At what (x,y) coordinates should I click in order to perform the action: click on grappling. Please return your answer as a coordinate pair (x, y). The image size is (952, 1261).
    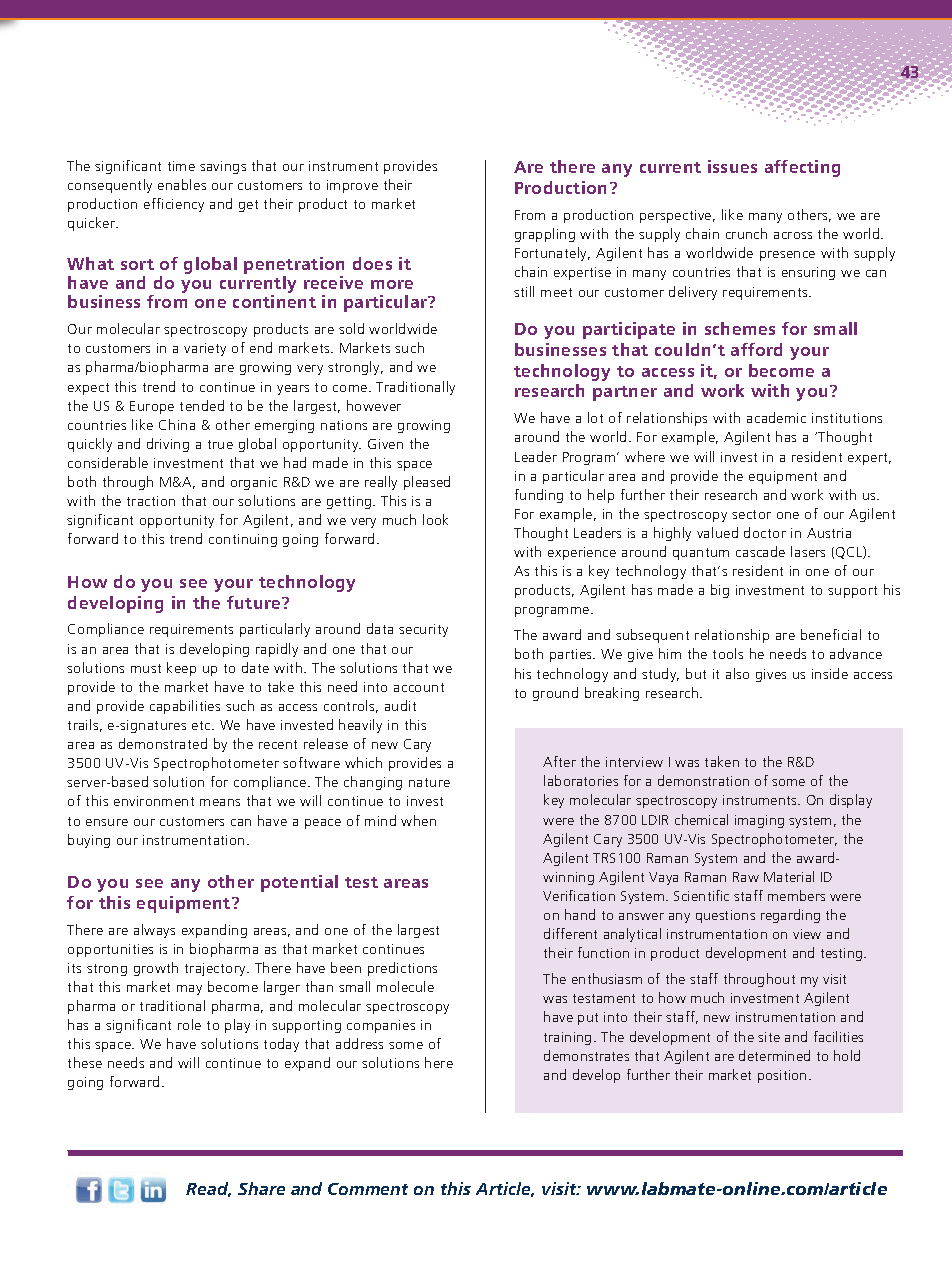
    Looking at the image, I should click on (545, 235).
